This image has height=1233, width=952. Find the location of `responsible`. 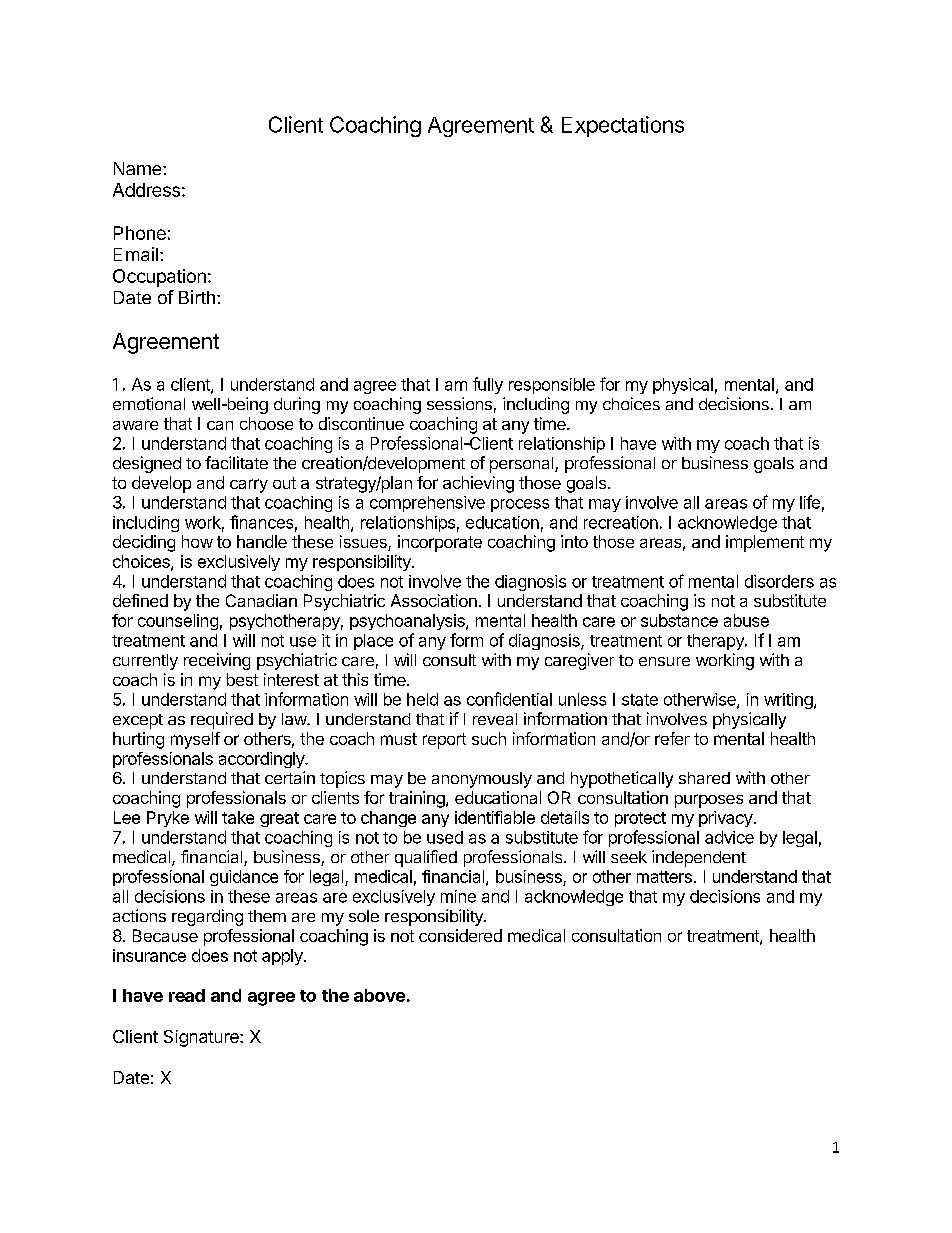

responsible is located at coordinates (552, 386).
